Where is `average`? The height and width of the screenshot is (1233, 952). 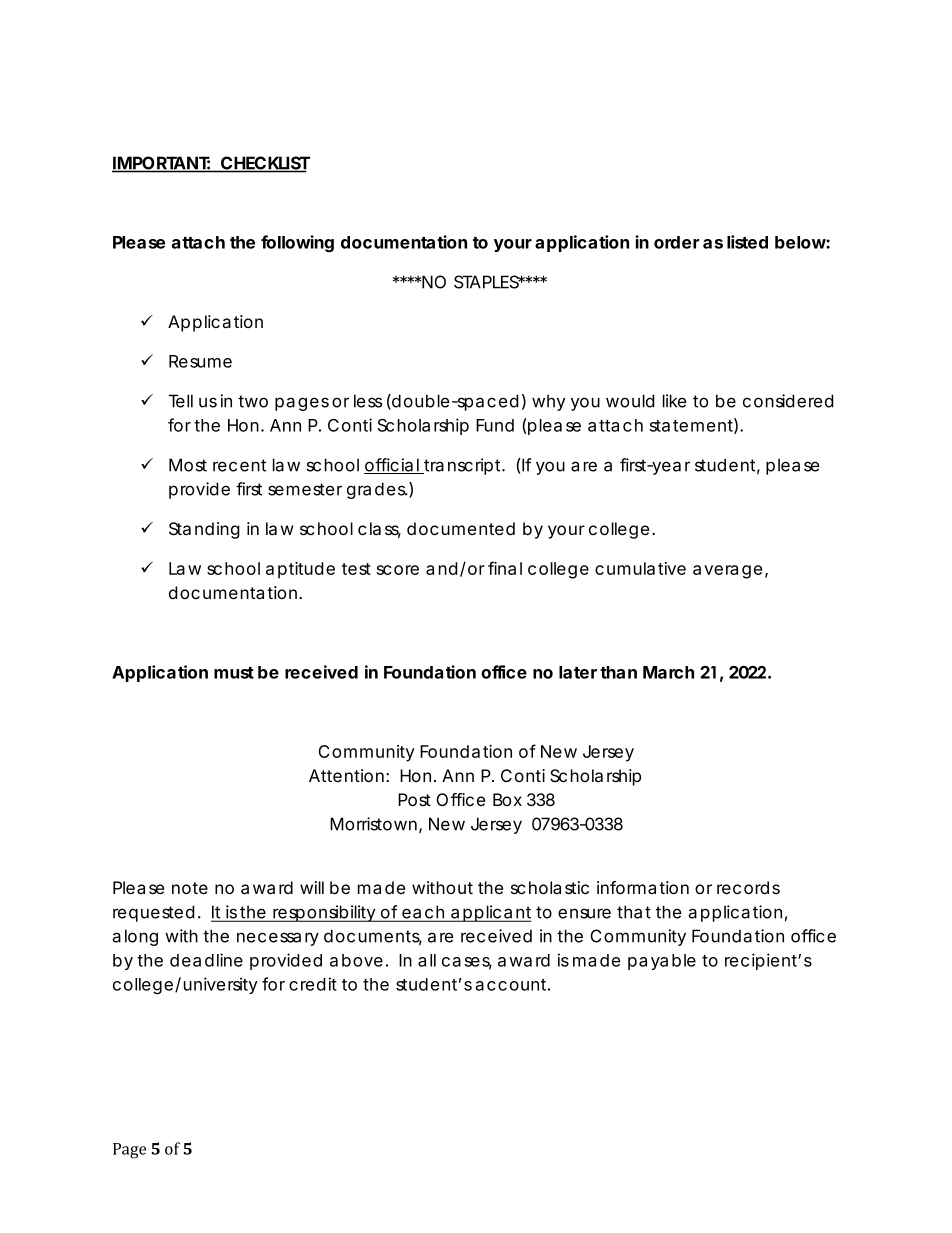
average is located at coordinates (727, 572).
